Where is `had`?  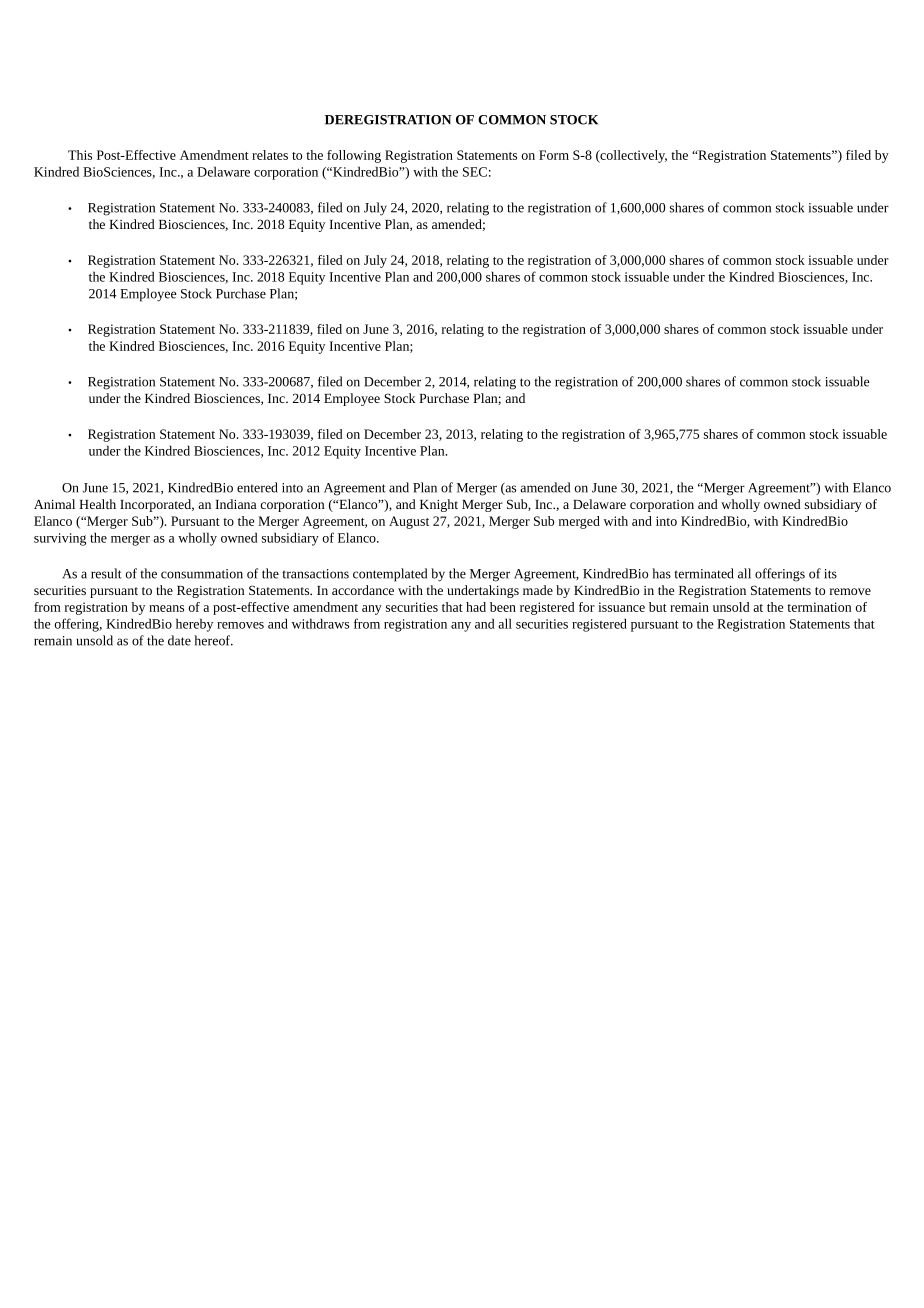 had is located at coordinates (476, 607).
